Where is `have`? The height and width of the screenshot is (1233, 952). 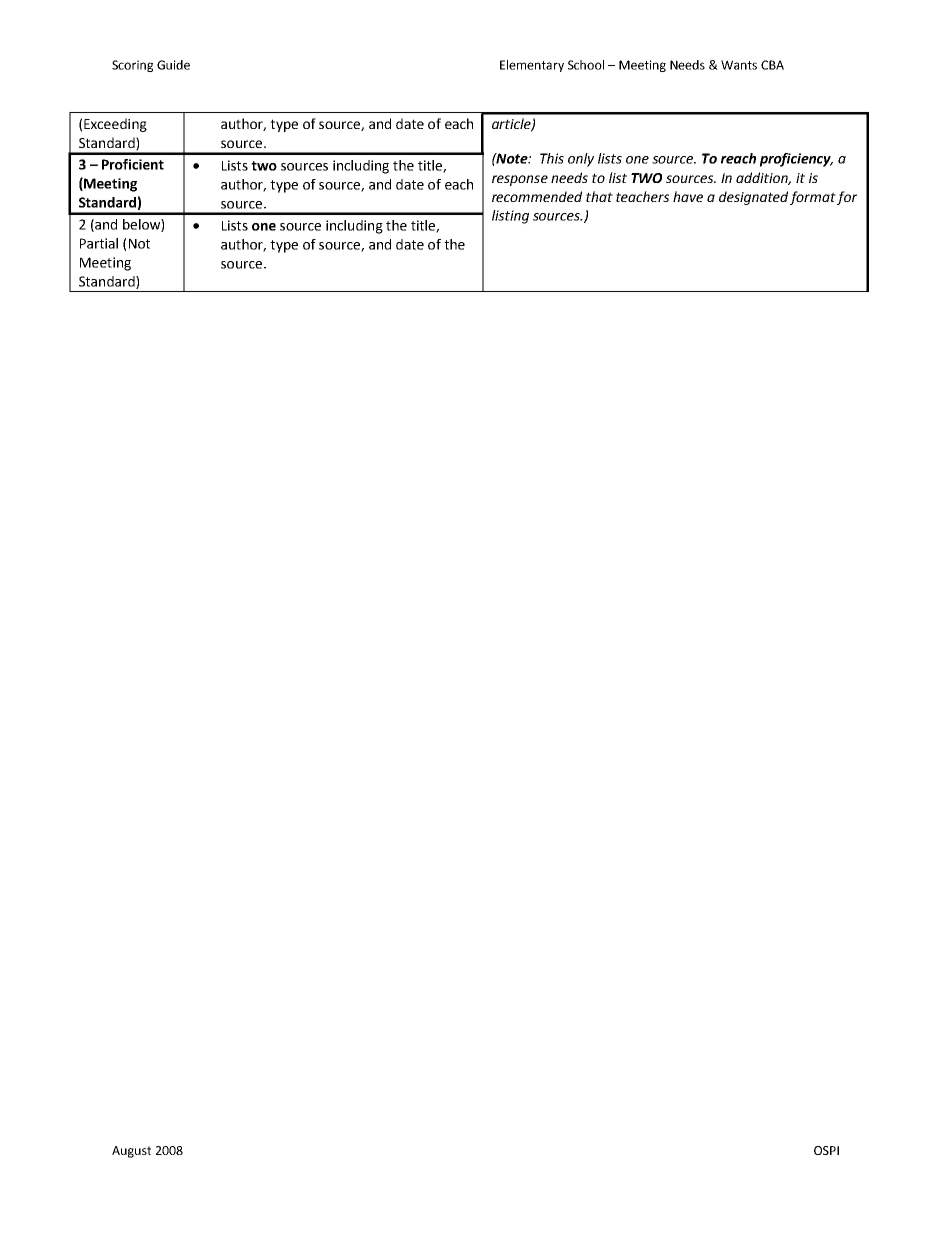 have is located at coordinates (688, 196).
